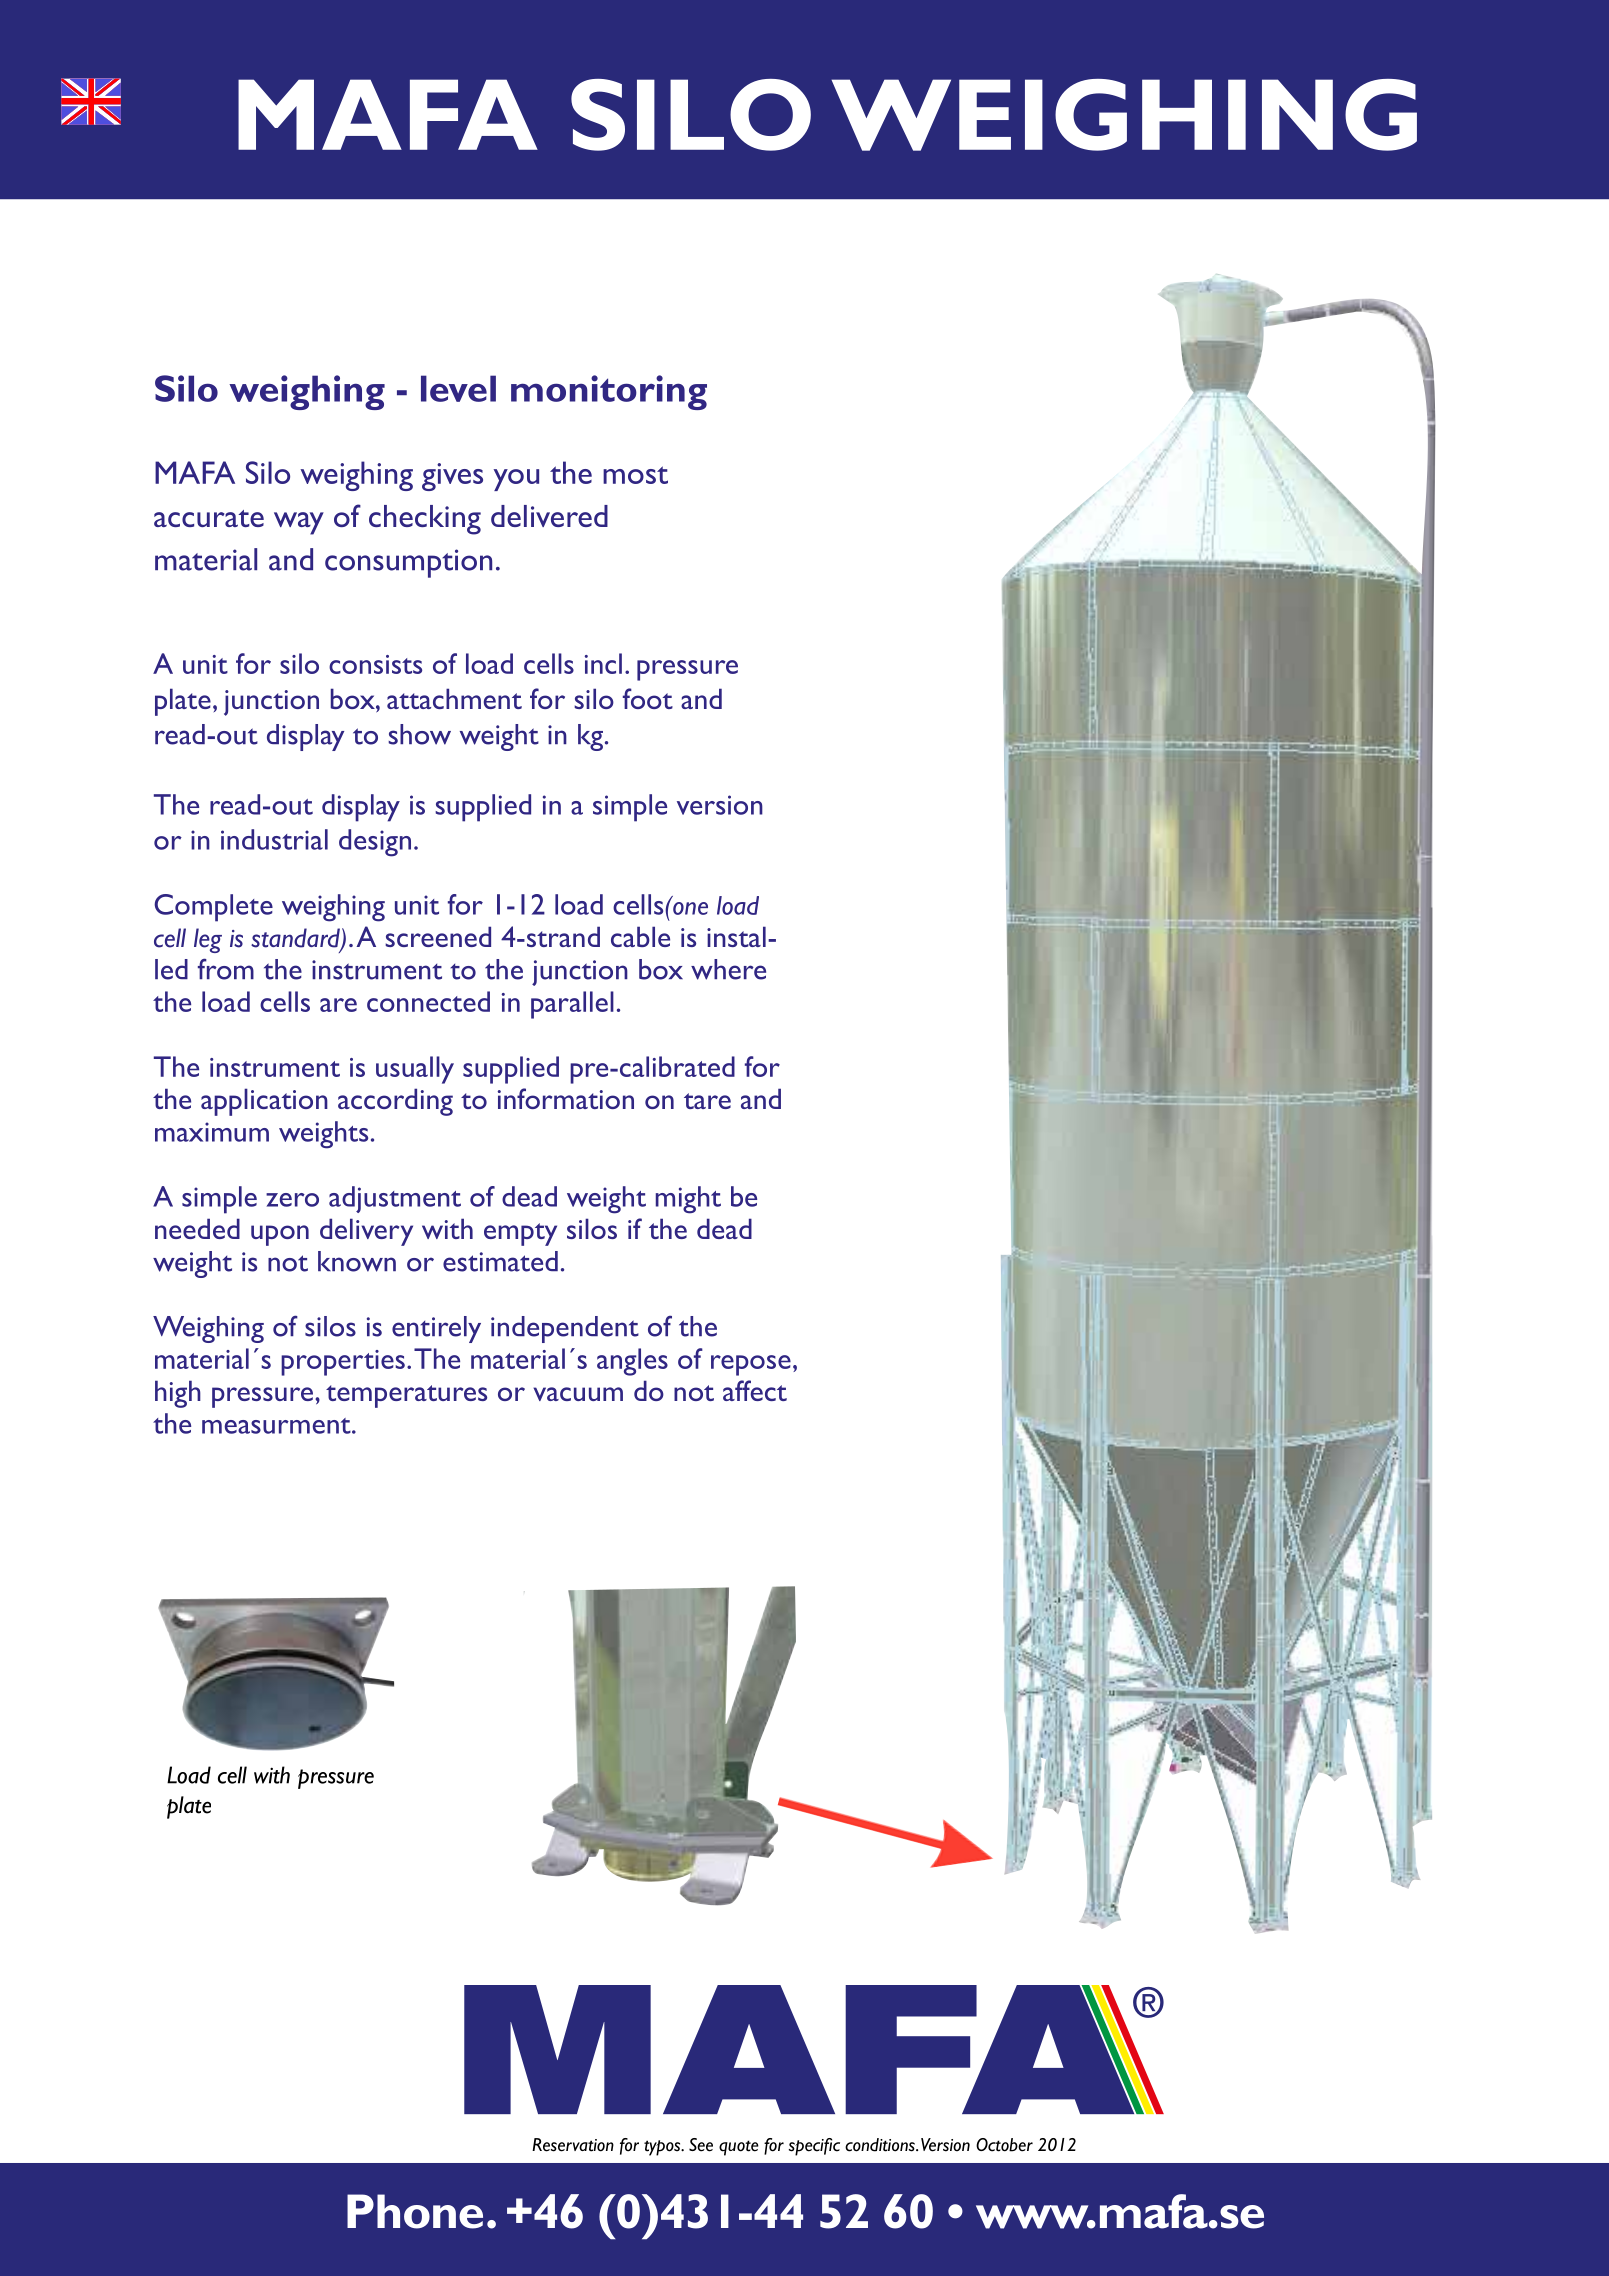  I want to click on monitoring, so click(609, 392).
